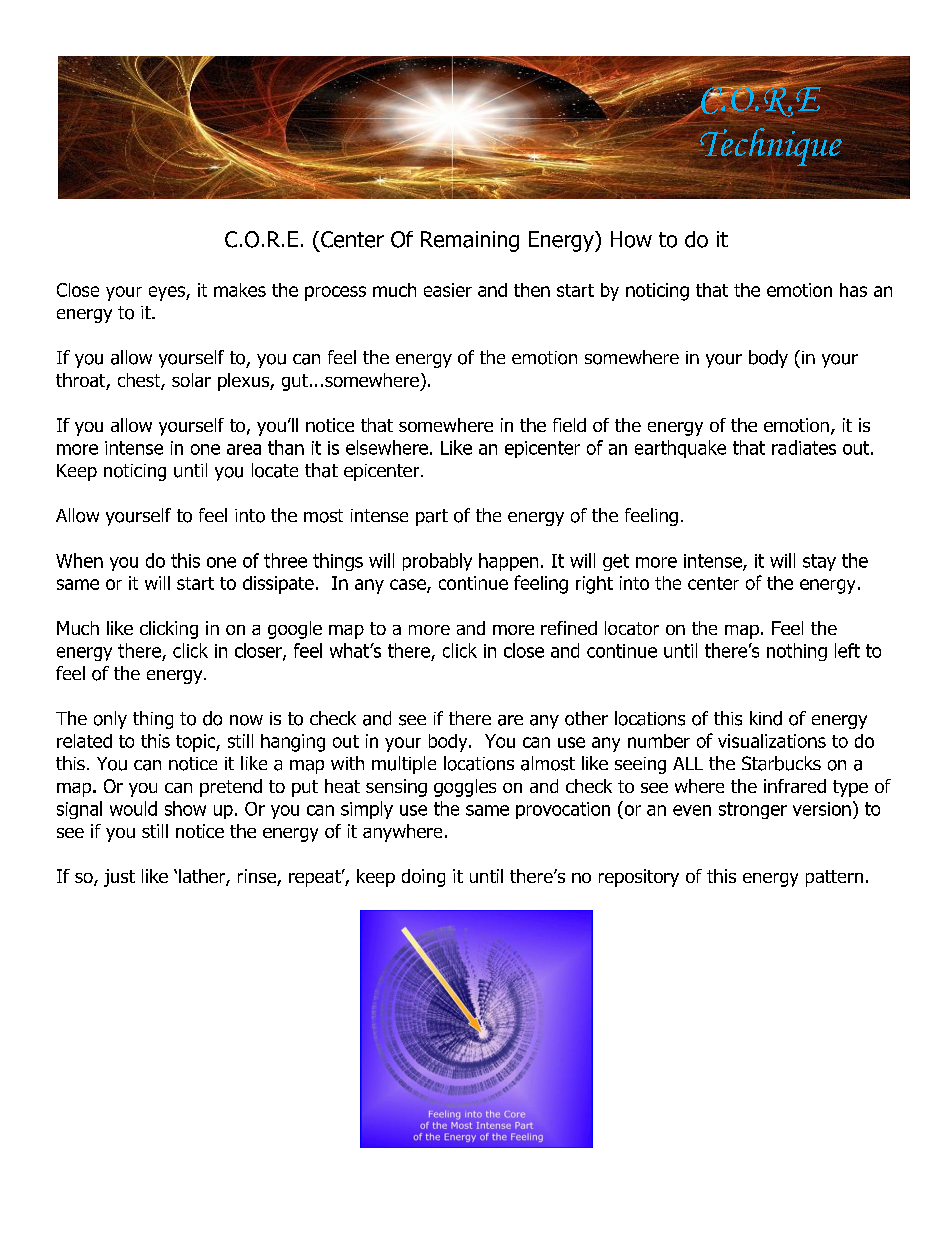  Describe the element at coordinates (119, 878) in the screenshot. I see `just` at that location.
